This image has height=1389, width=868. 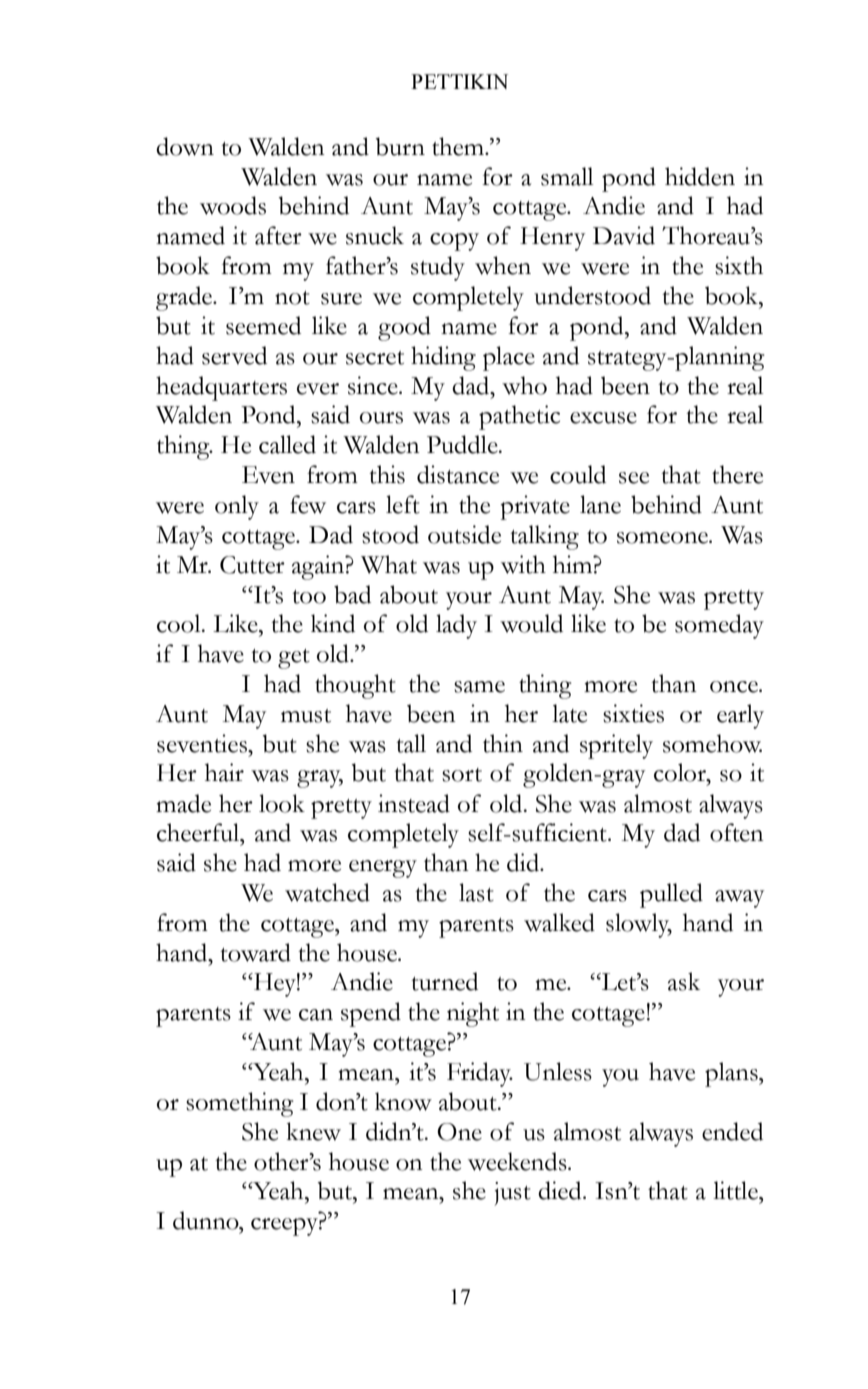 What do you see at coordinates (684, 981) in the image?
I see `ask` at bounding box center [684, 981].
